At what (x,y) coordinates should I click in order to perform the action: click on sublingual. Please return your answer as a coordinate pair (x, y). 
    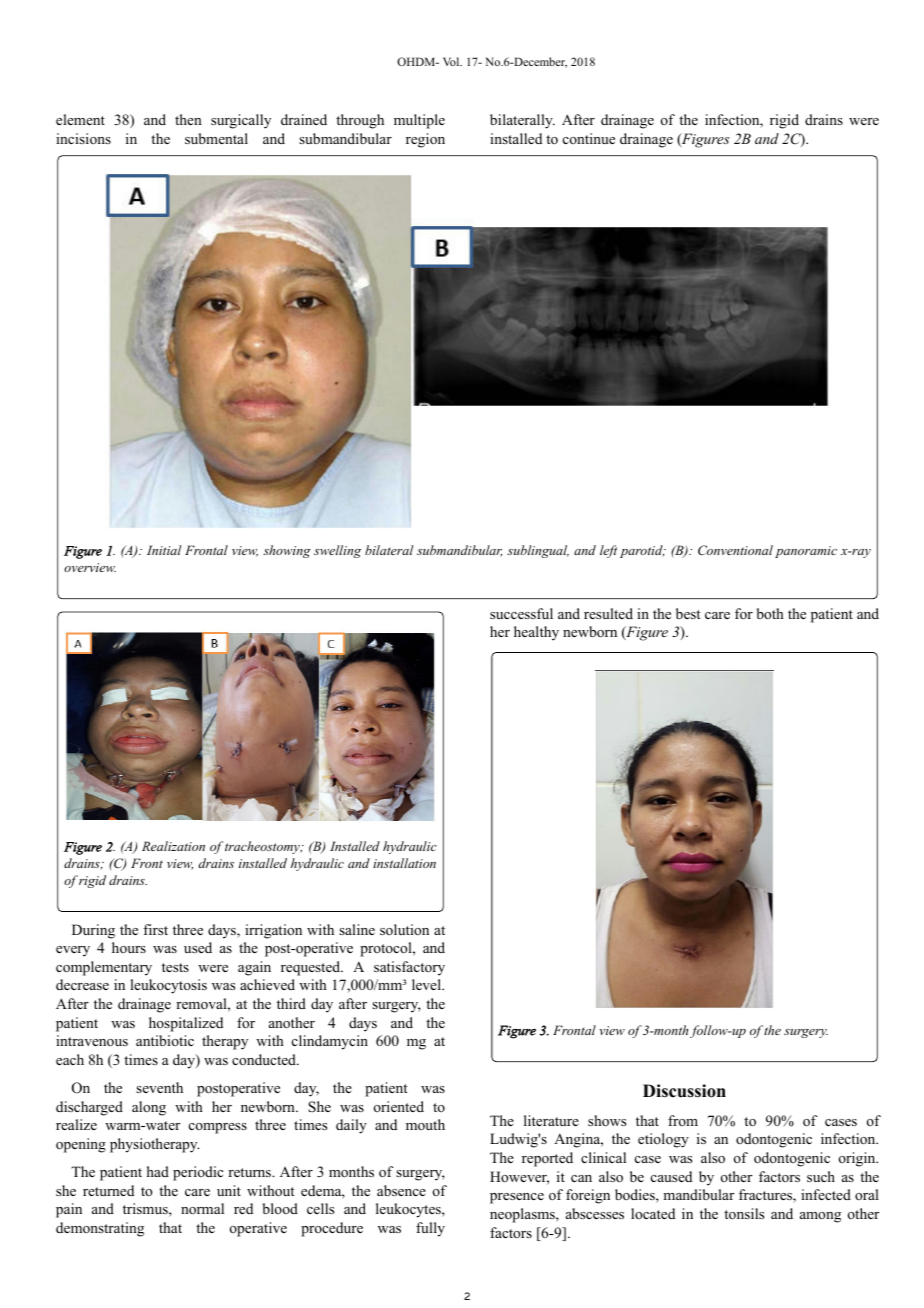
    Looking at the image, I should click on (538, 551).
